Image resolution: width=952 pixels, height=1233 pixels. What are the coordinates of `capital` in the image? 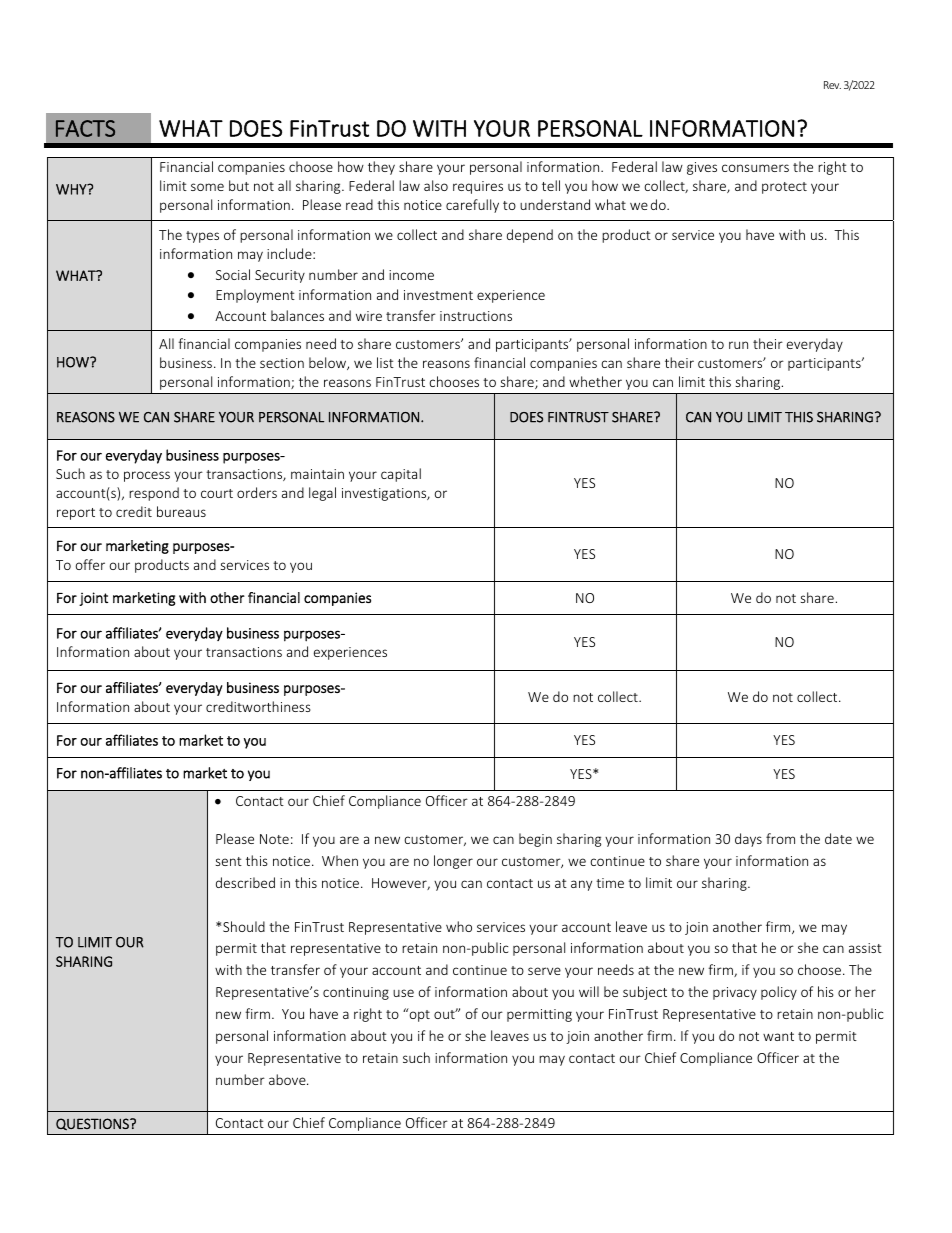 It's located at (401, 475).
